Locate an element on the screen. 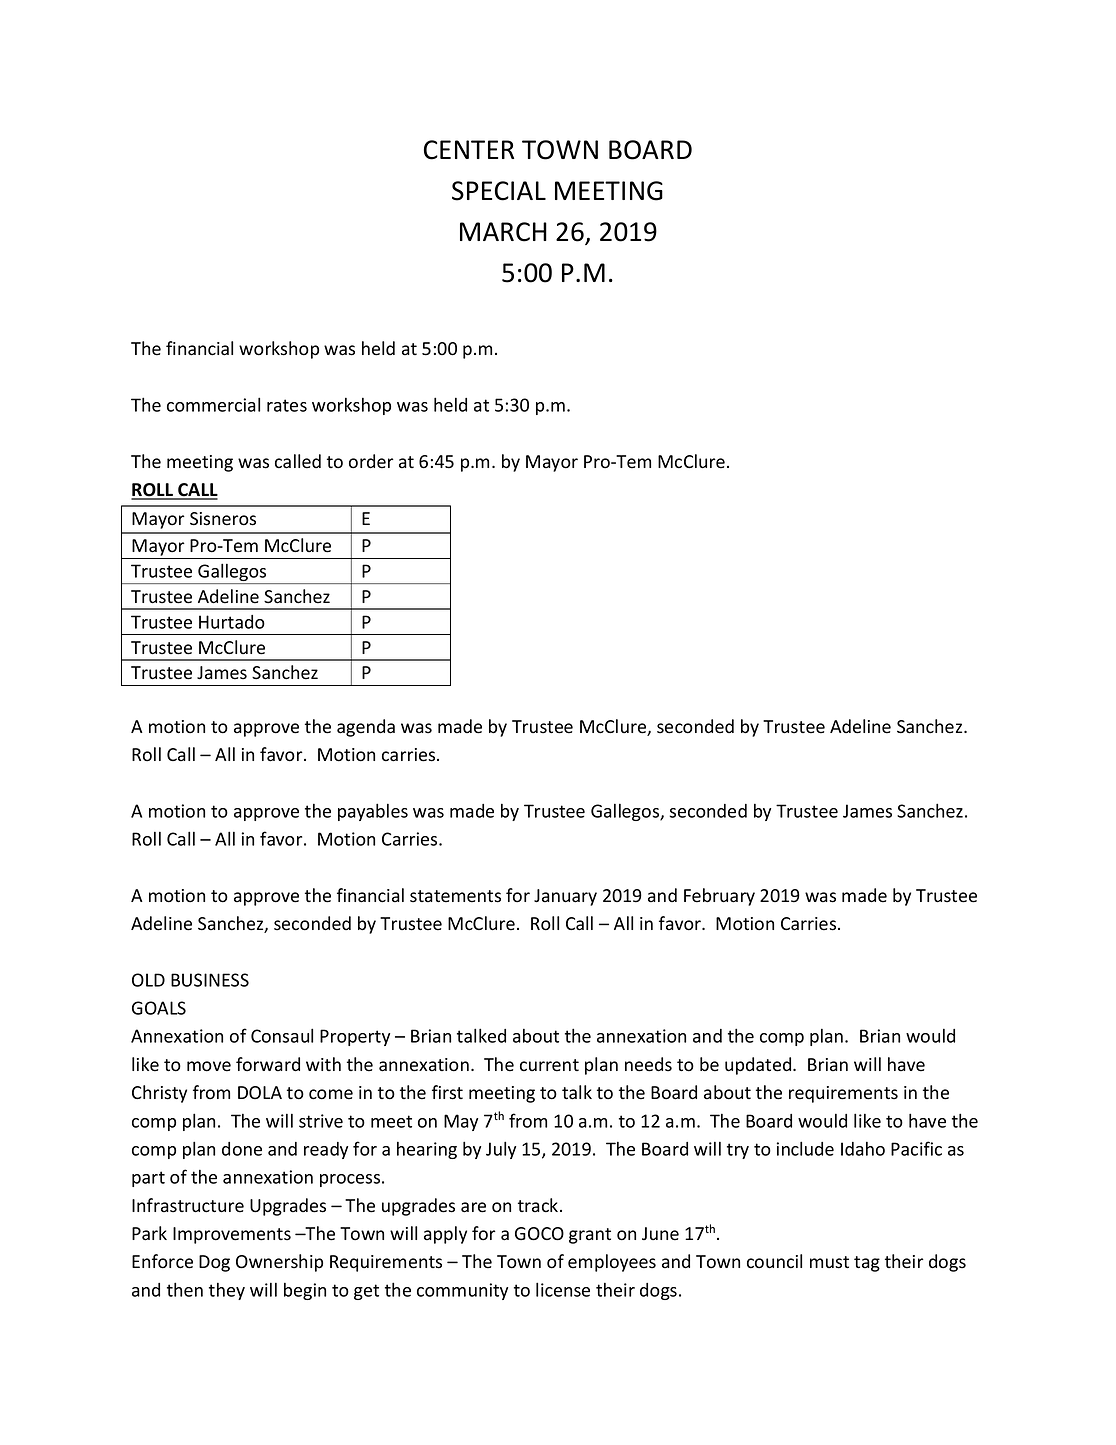  Improvements is located at coordinates (232, 1235).
